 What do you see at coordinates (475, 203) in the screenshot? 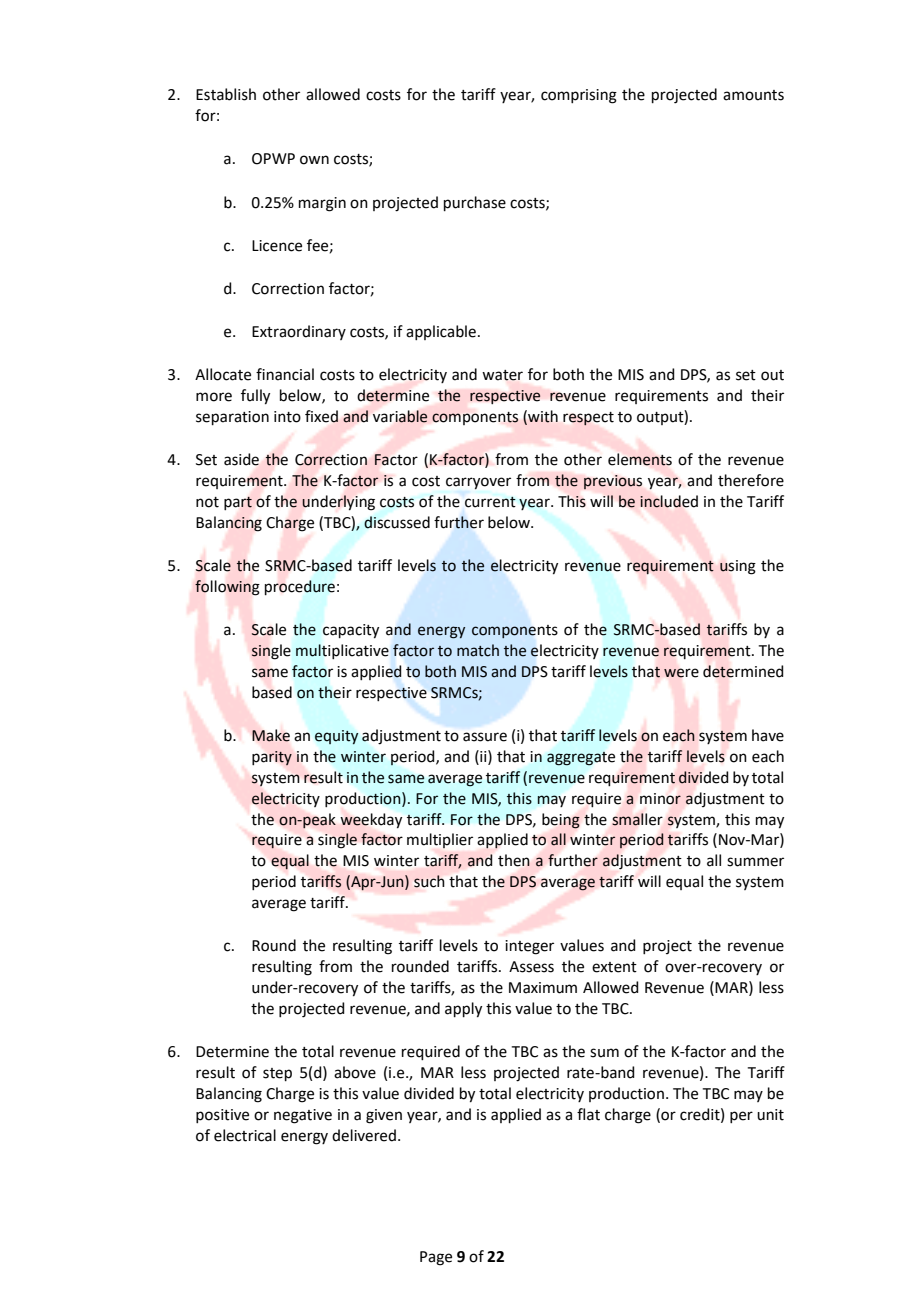
I see `purchase` at bounding box center [475, 203].
